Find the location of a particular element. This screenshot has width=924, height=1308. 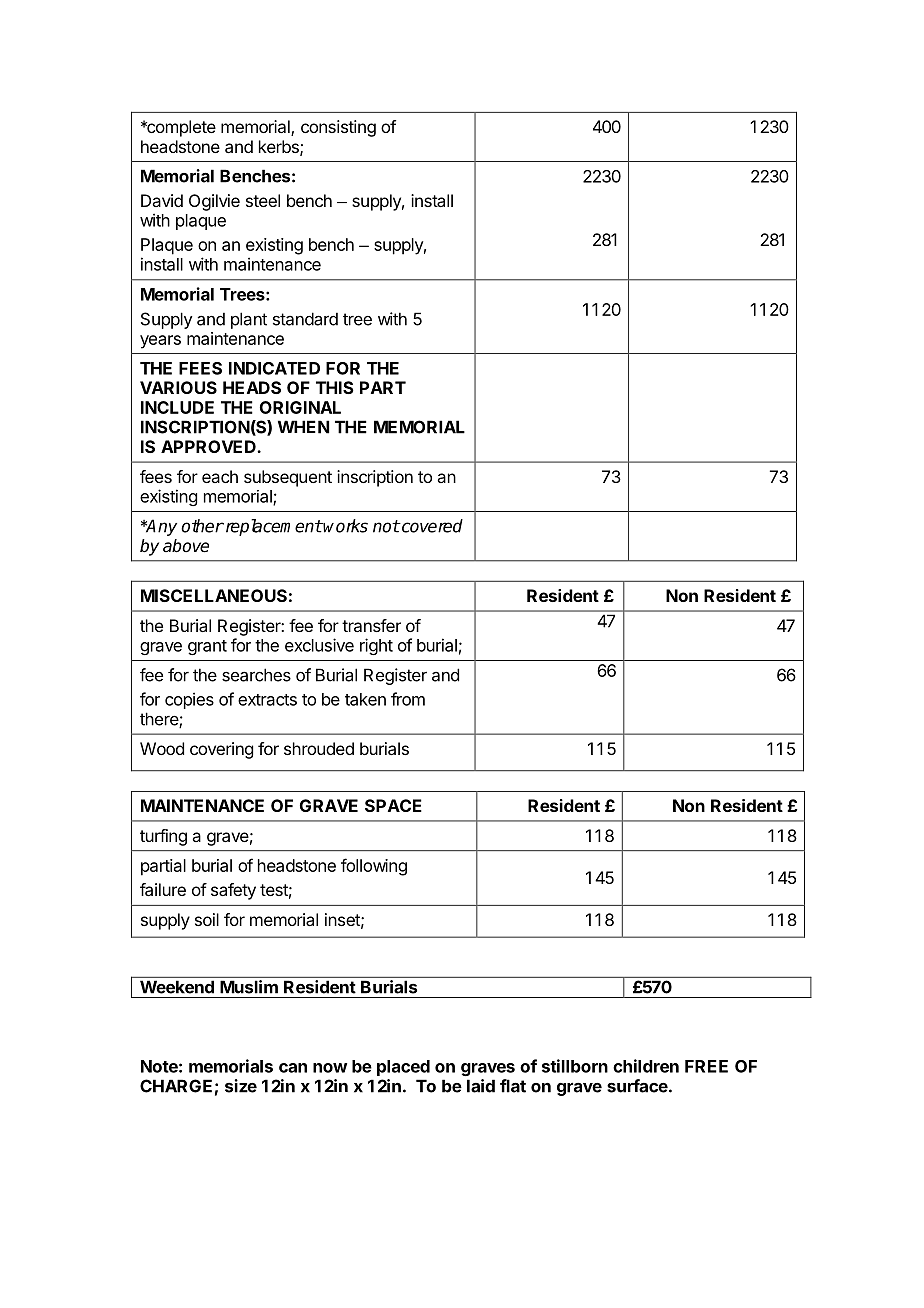

consisting is located at coordinates (338, 128).
